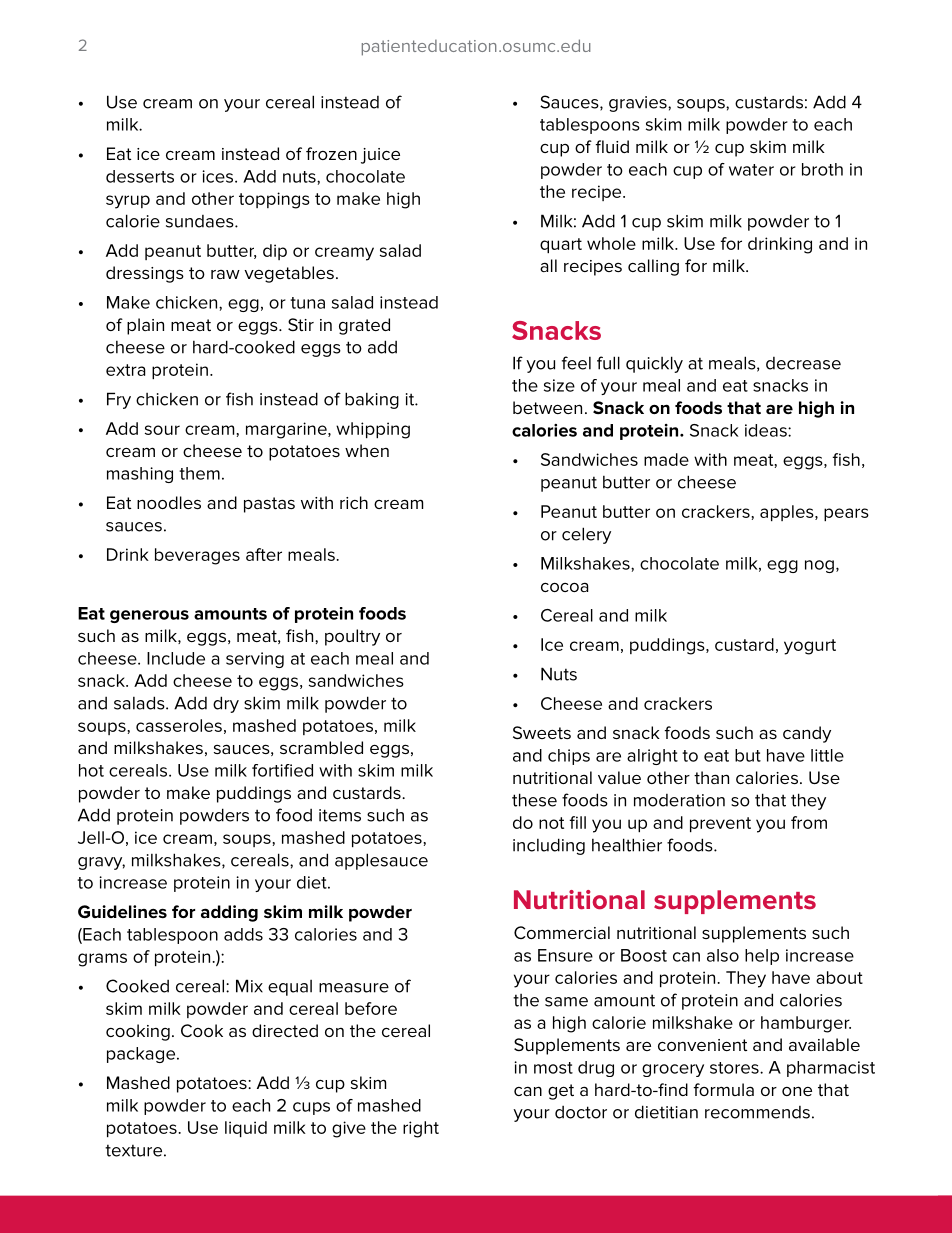 This screenshot has height=1233, width=952. I want to click on extra, so click(125, 370).
